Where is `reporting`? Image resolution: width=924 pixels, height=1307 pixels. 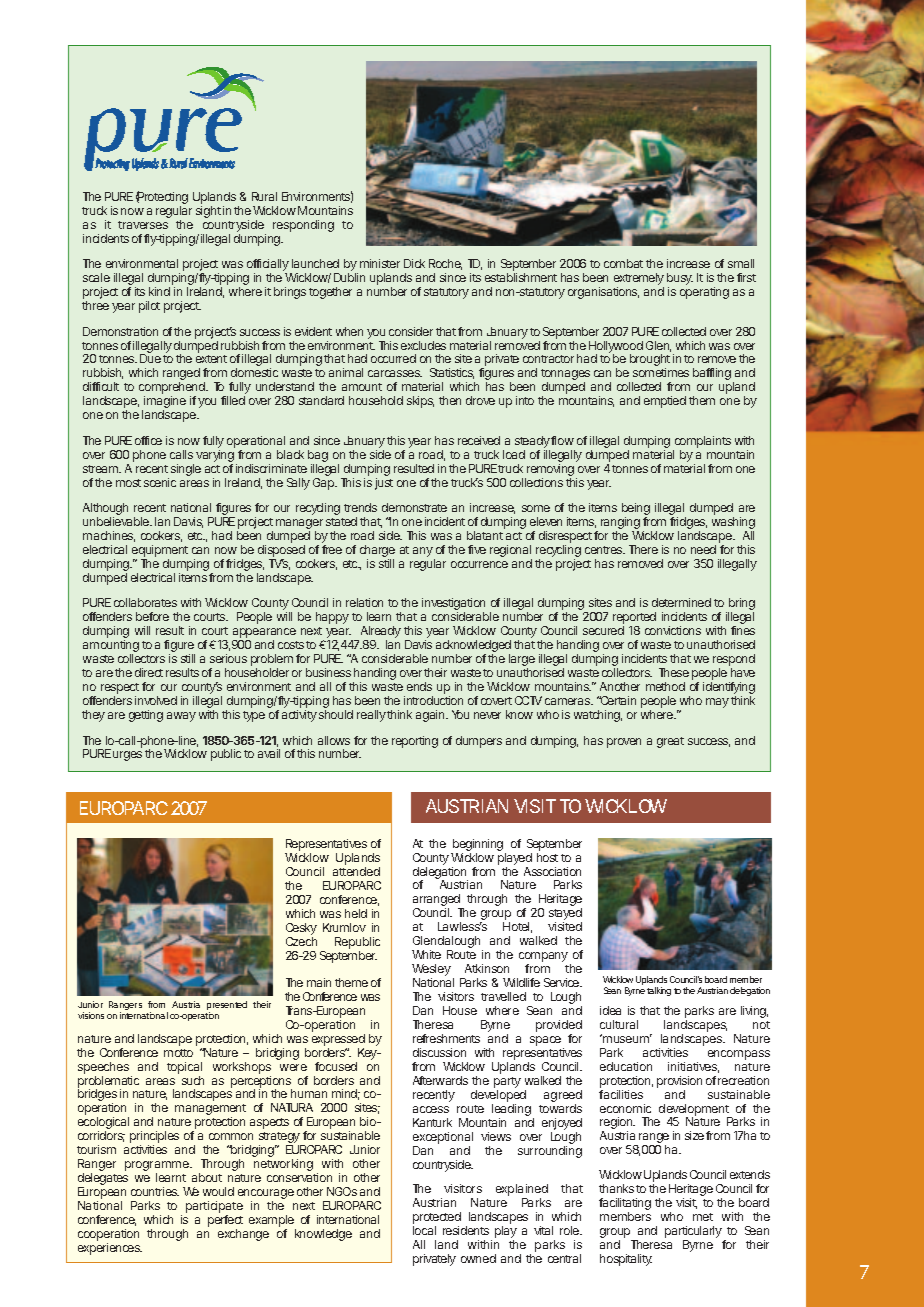
reporting is located at coordinates (415, 742).
